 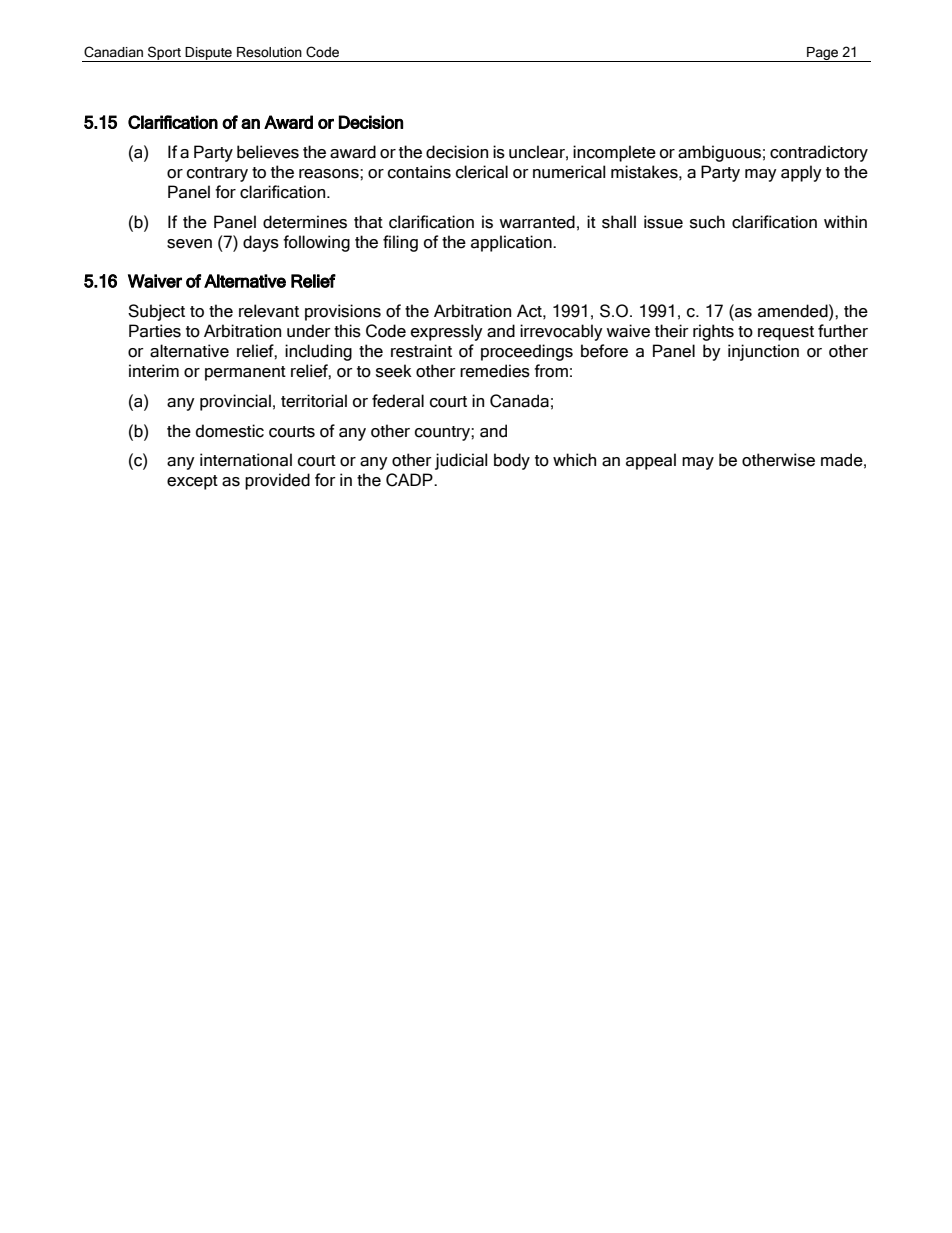 What do you see at coordinates (192, 482) in the document?
I see `except` at bounding box center [192, 482].
